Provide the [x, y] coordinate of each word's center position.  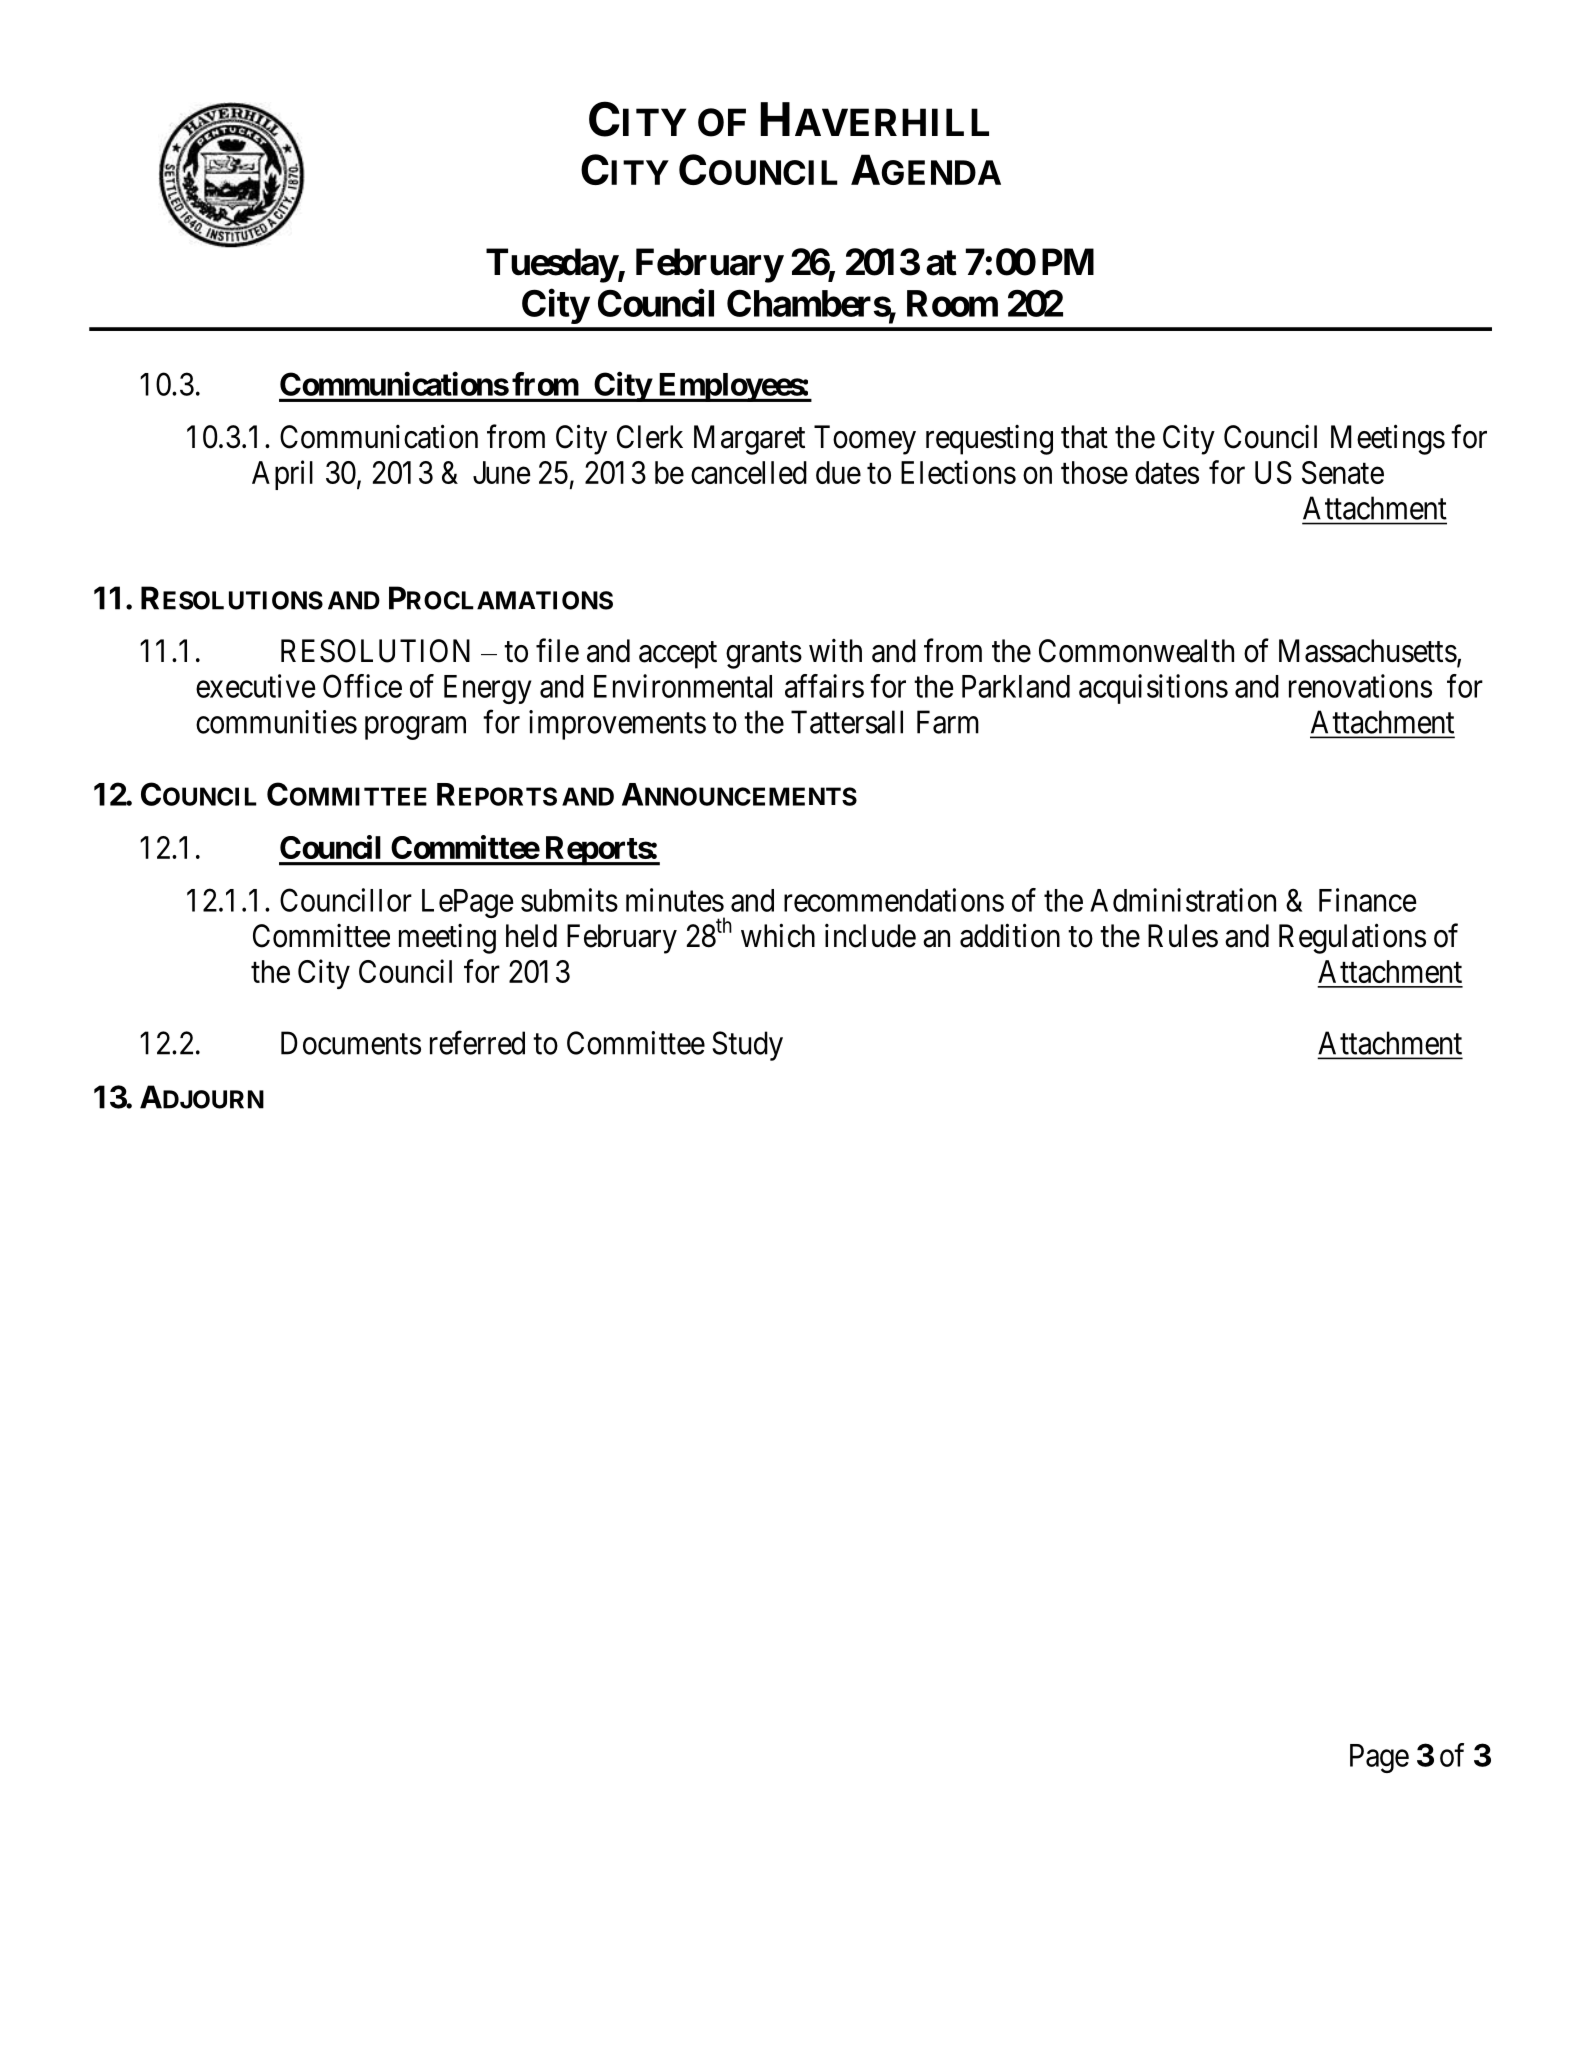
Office [362, 686]
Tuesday [552, 265]
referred [477, 1043]
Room [952, 303]
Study [747, 1046]
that [1084, 437]
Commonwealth [1136, 651]
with [835, 650]
